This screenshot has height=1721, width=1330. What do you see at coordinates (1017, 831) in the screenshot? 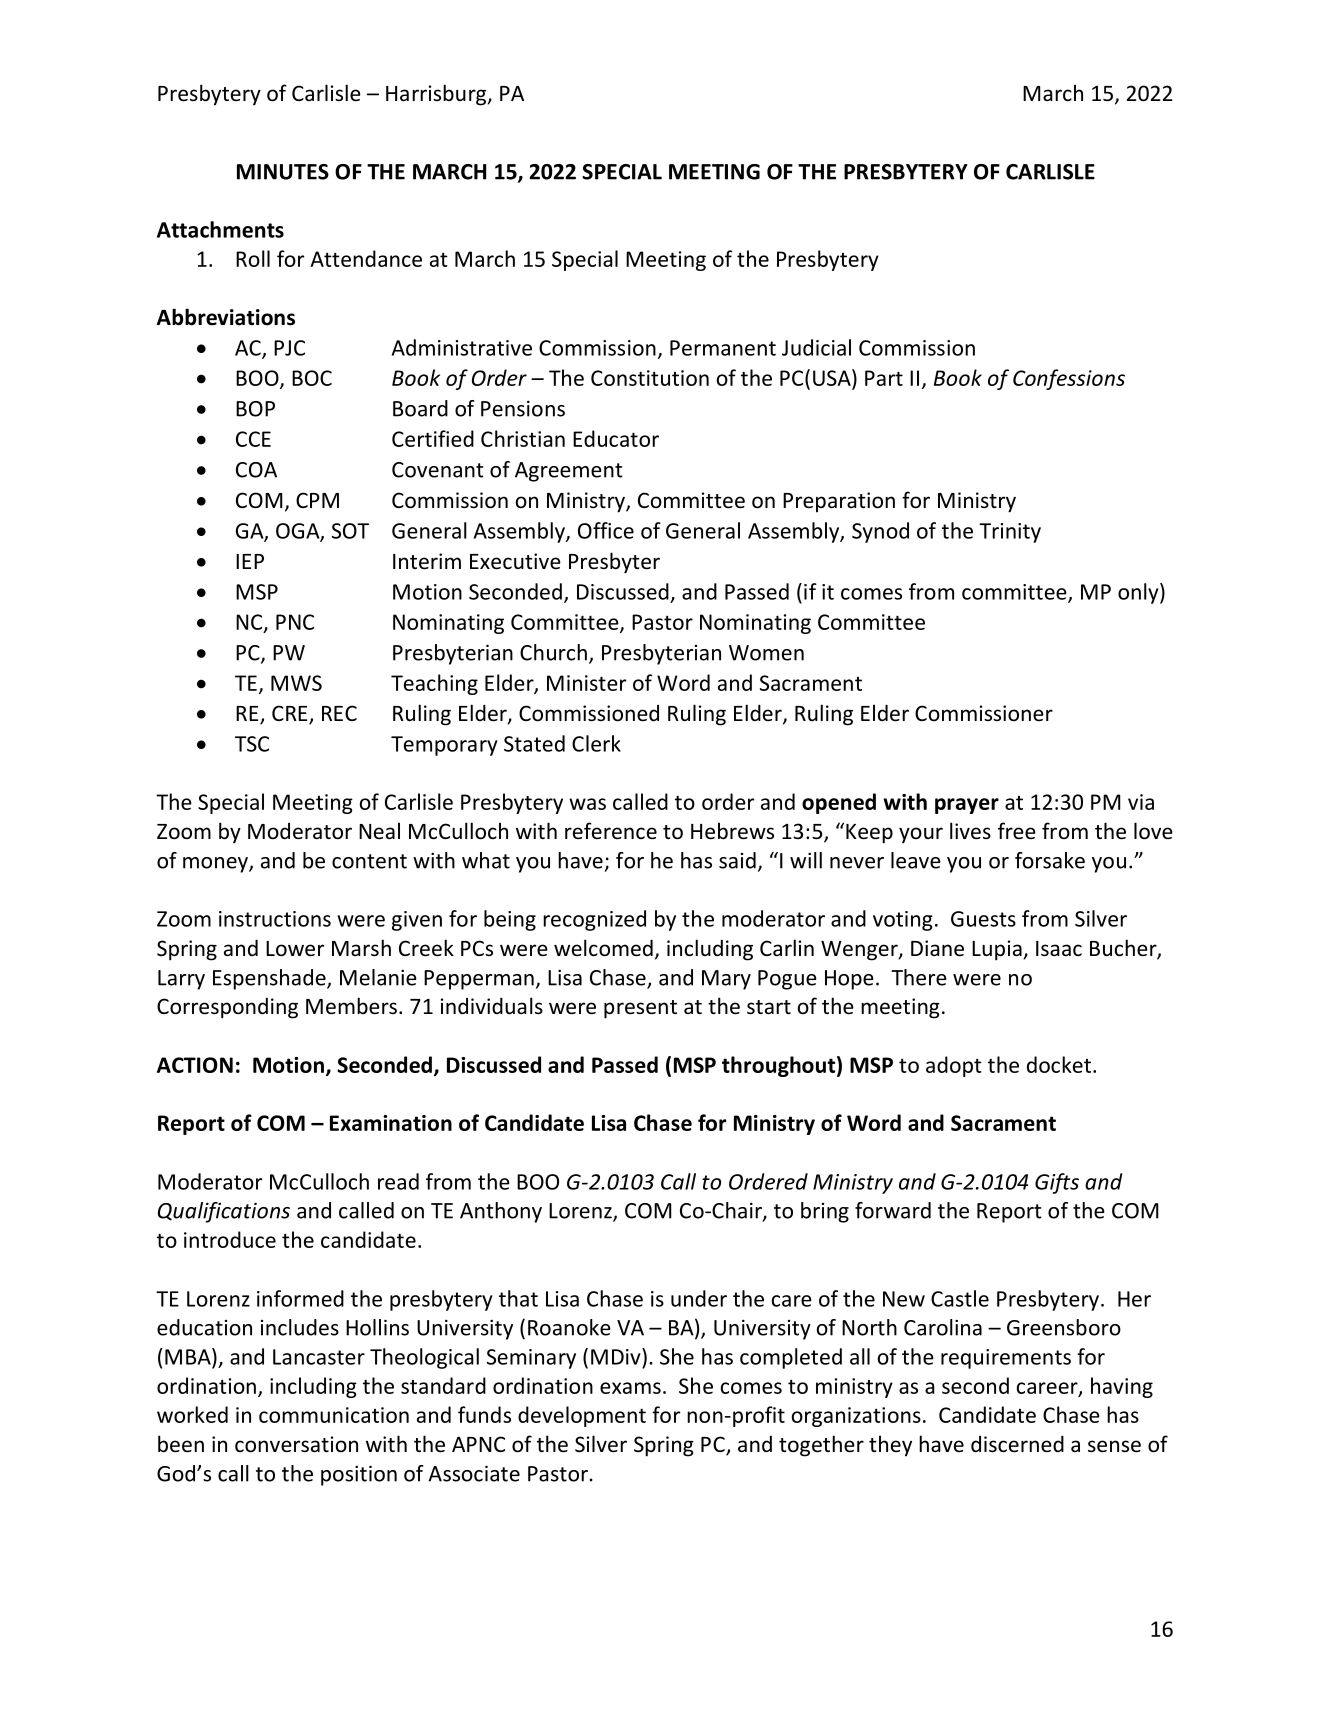
I see `free` at bounding box center [1017, 831].
